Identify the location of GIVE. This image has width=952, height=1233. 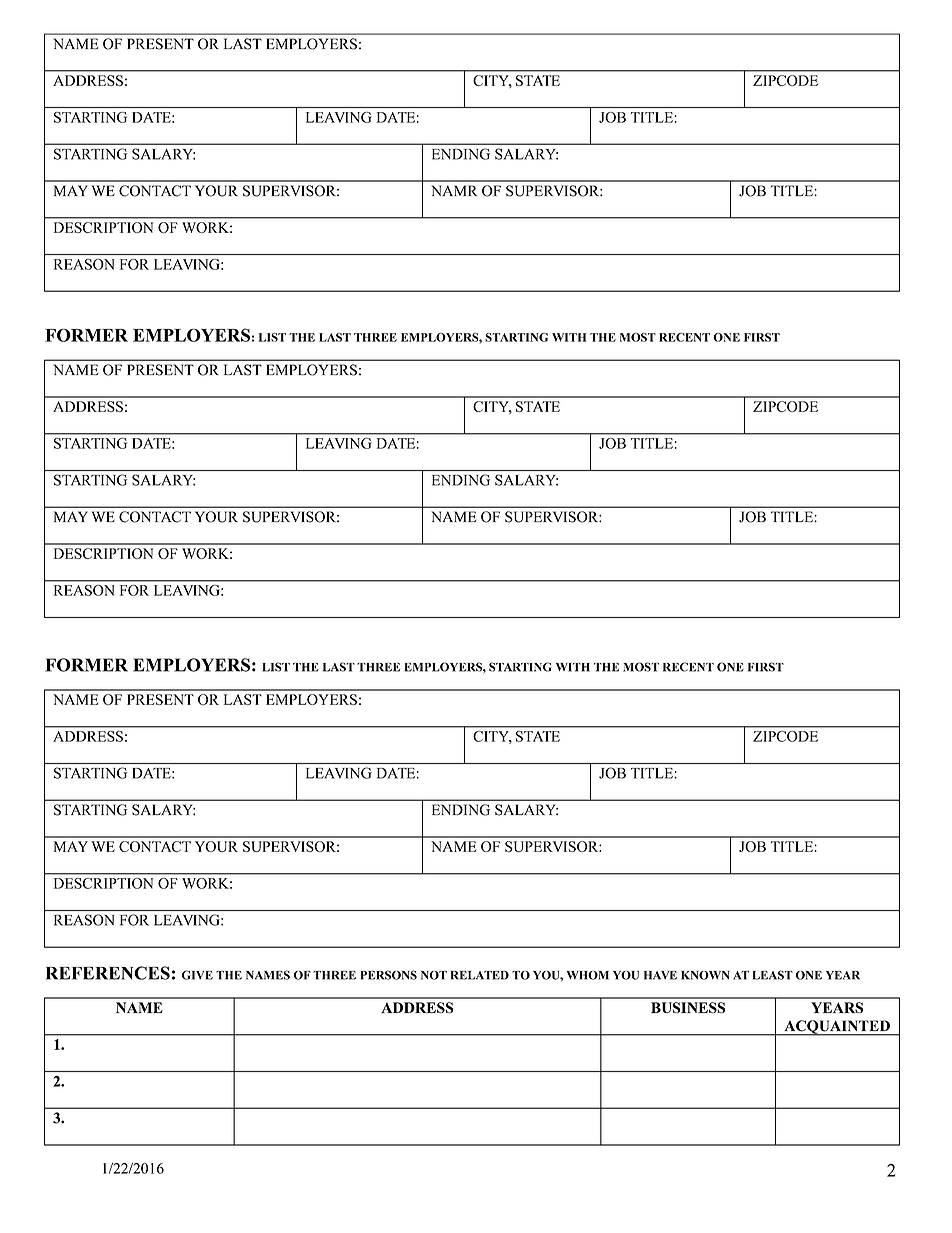
(197, 975).
